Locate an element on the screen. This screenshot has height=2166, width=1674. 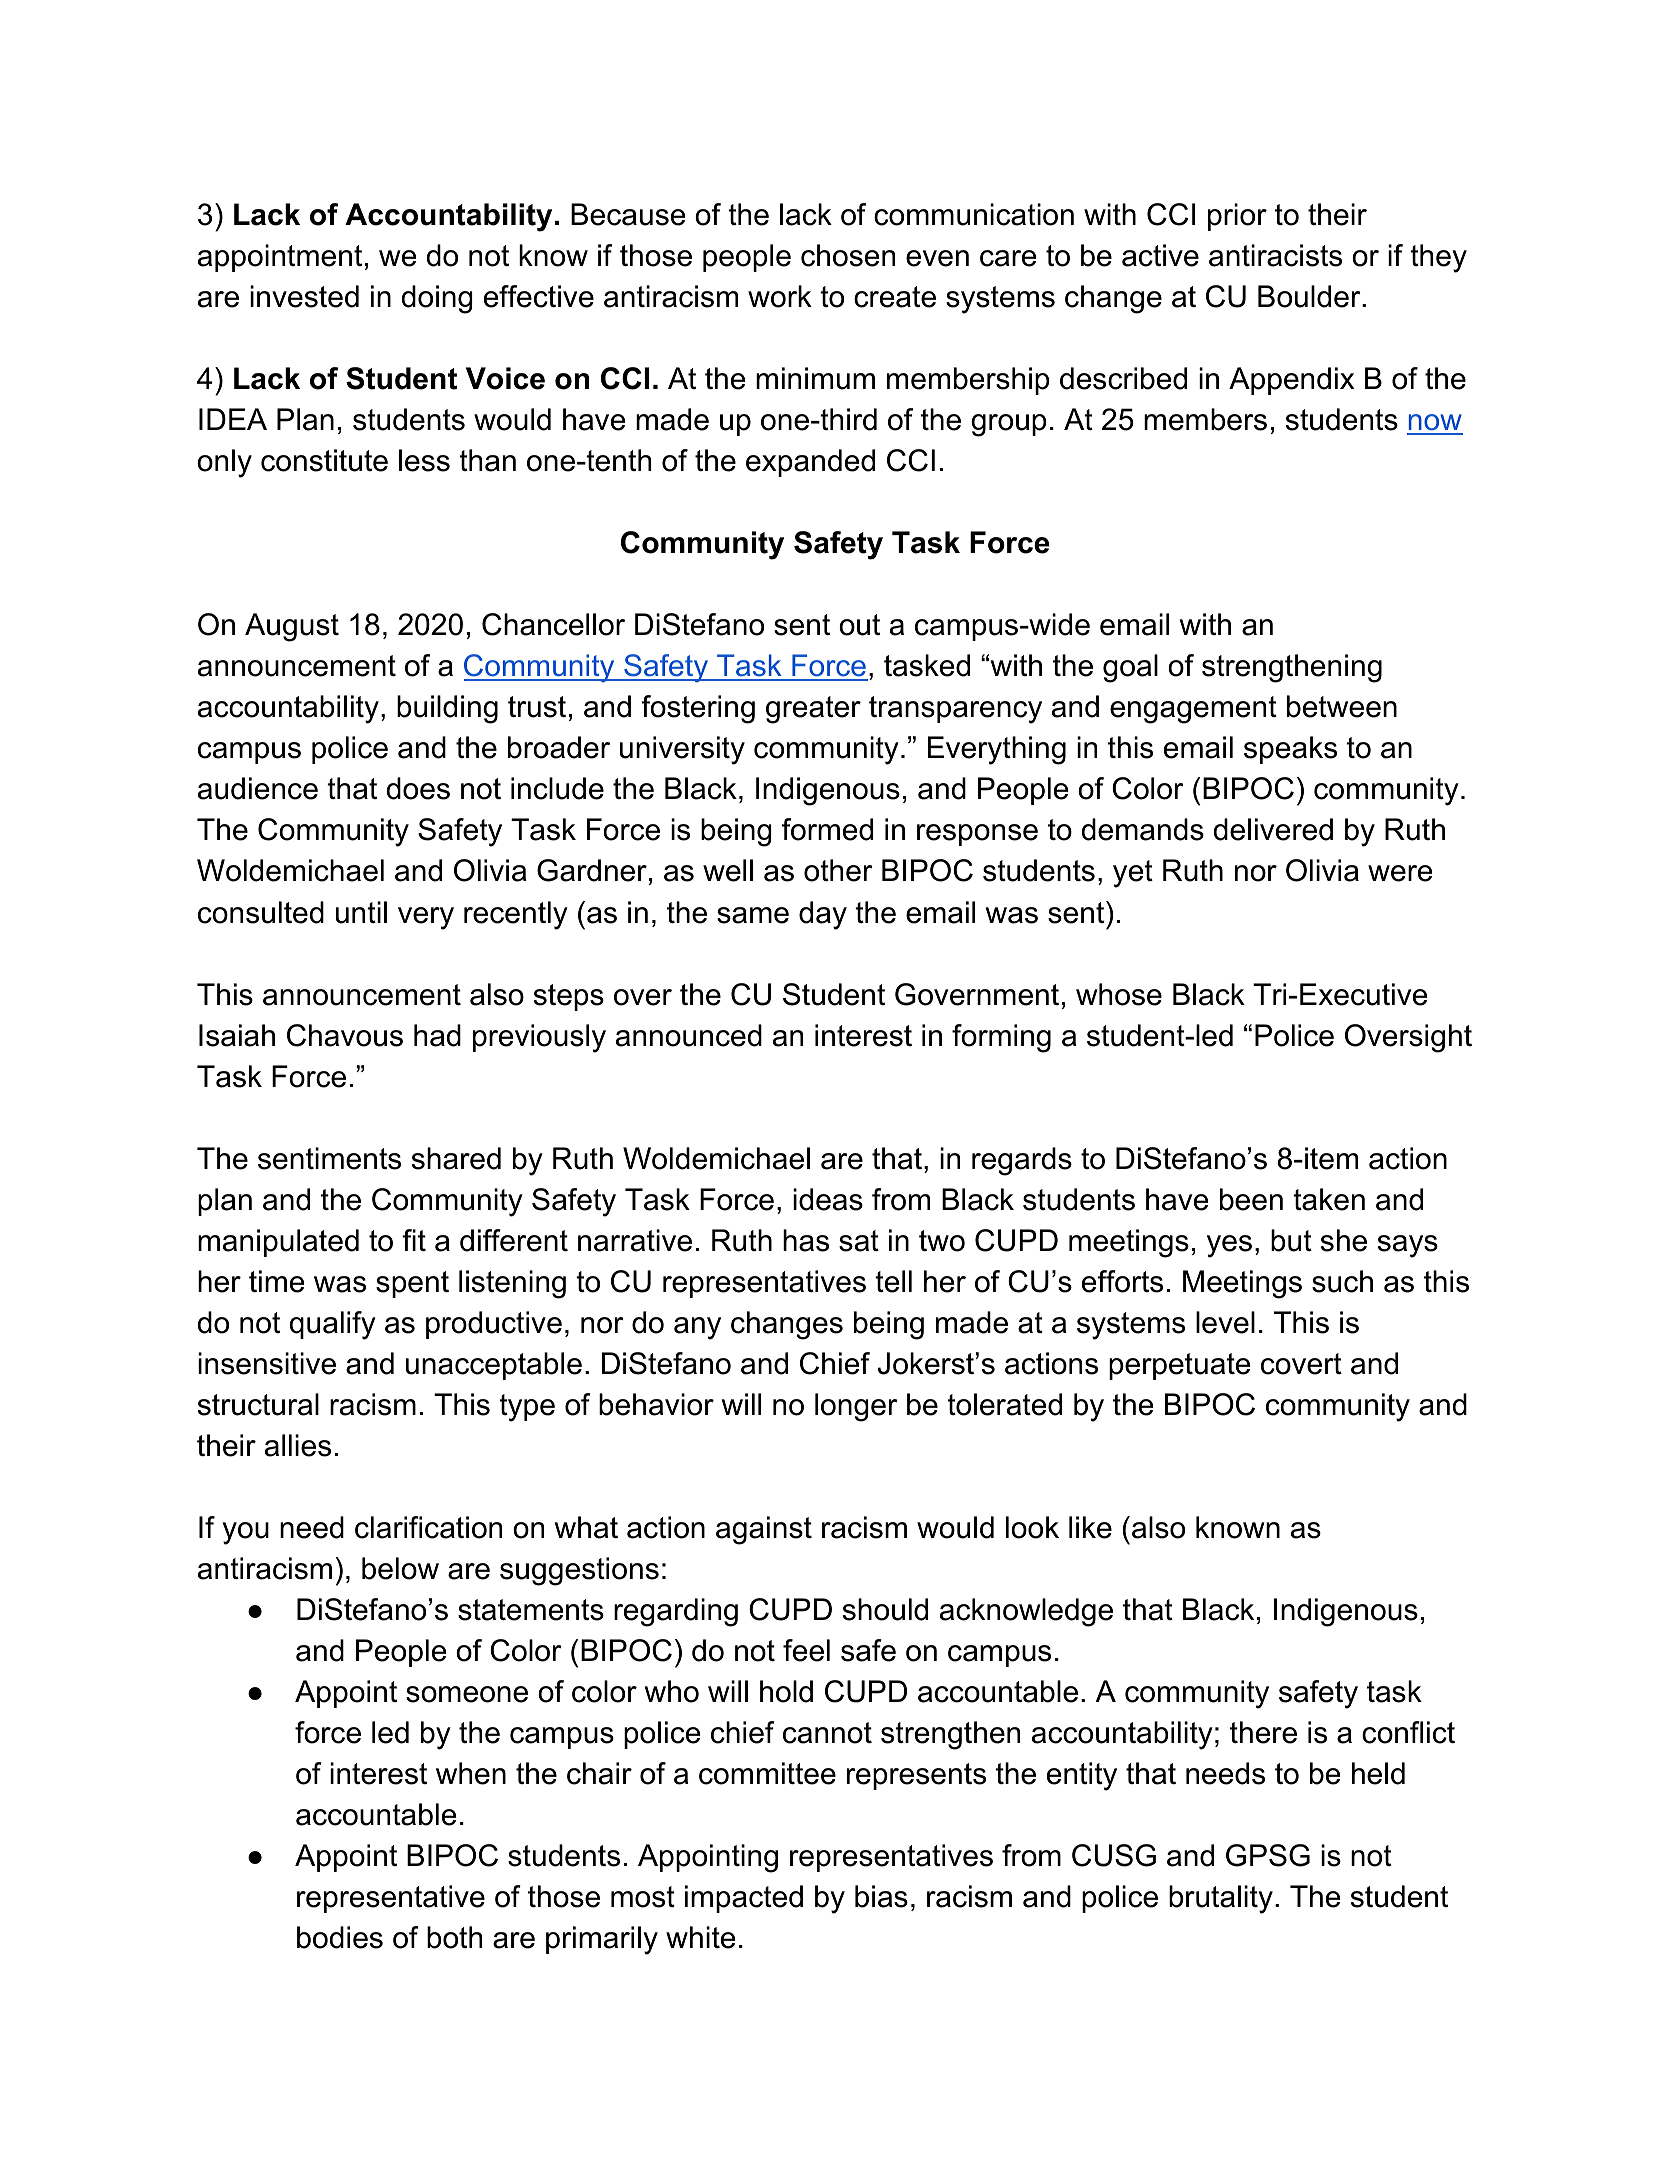
announced is located at coordinates (689, 1035).
